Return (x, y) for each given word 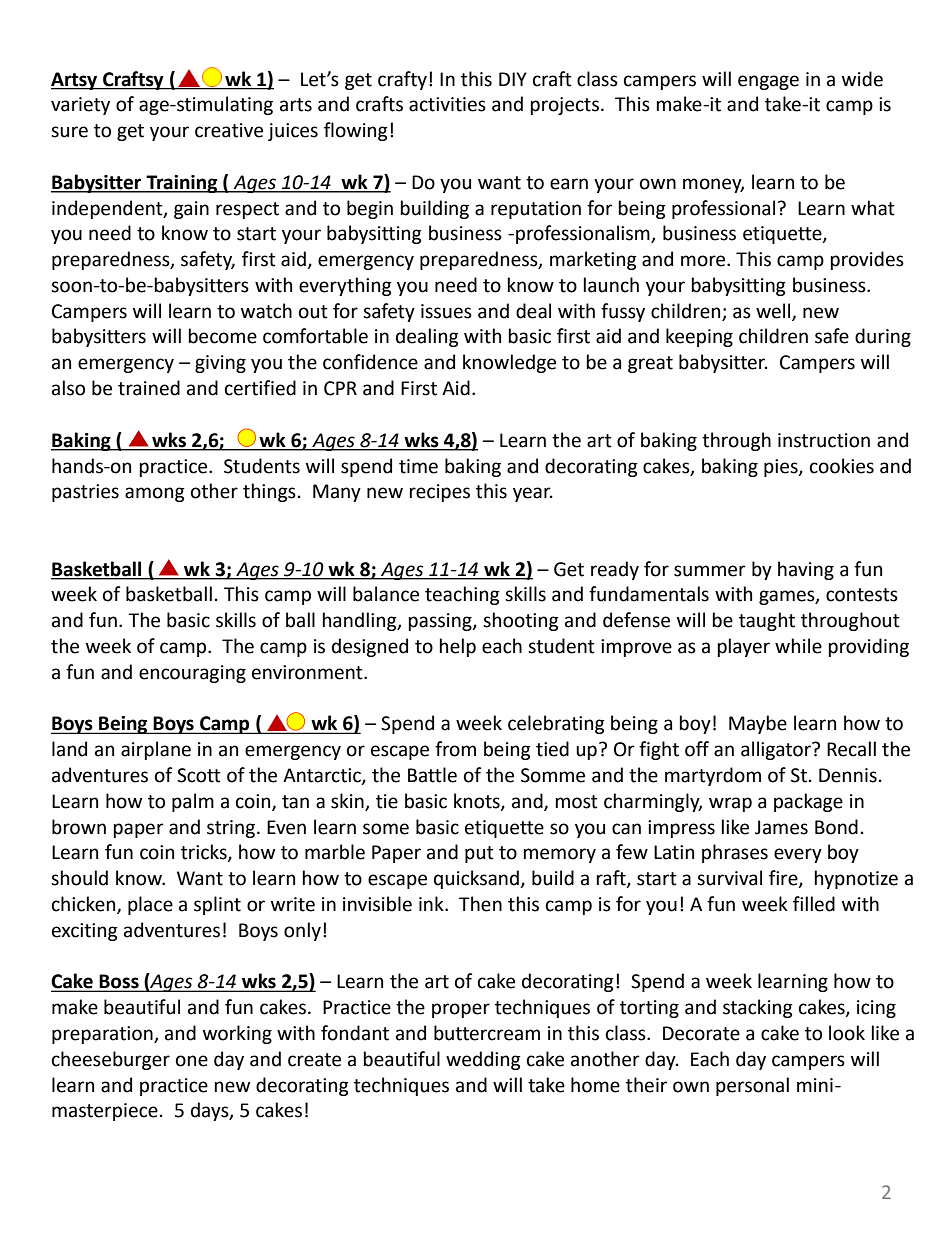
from (455, 749)
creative (229, 130)
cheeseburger (111, 1060)
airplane (156, 750)
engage (768, 82)
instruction (824, 440)
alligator (777, 750)
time (418, 466)
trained (149, 388)
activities (447, 104)
